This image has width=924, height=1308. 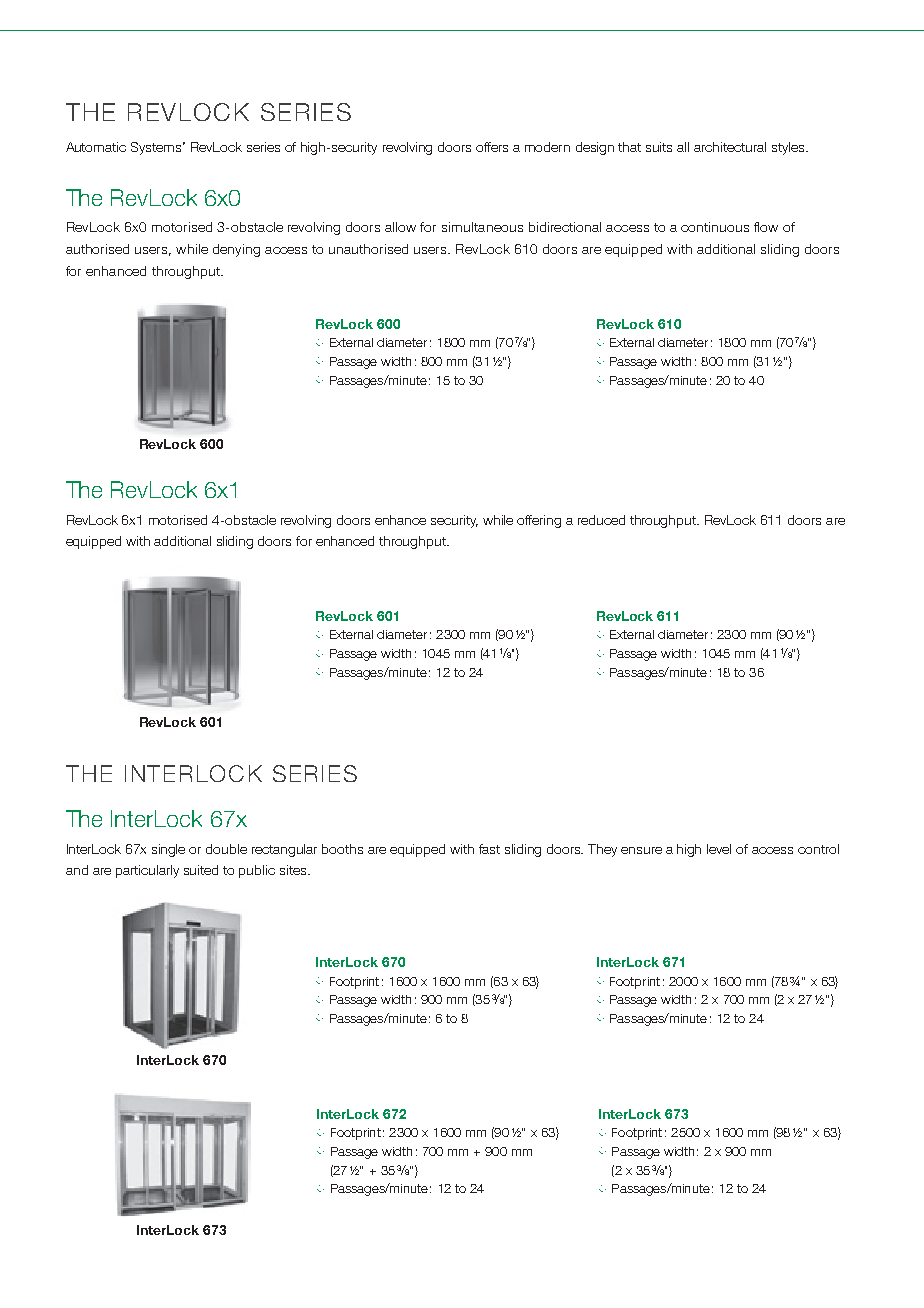 What do you see at coordinates (158, 148) in the image?
I see `Systems` at bounding box center [158, 148].
